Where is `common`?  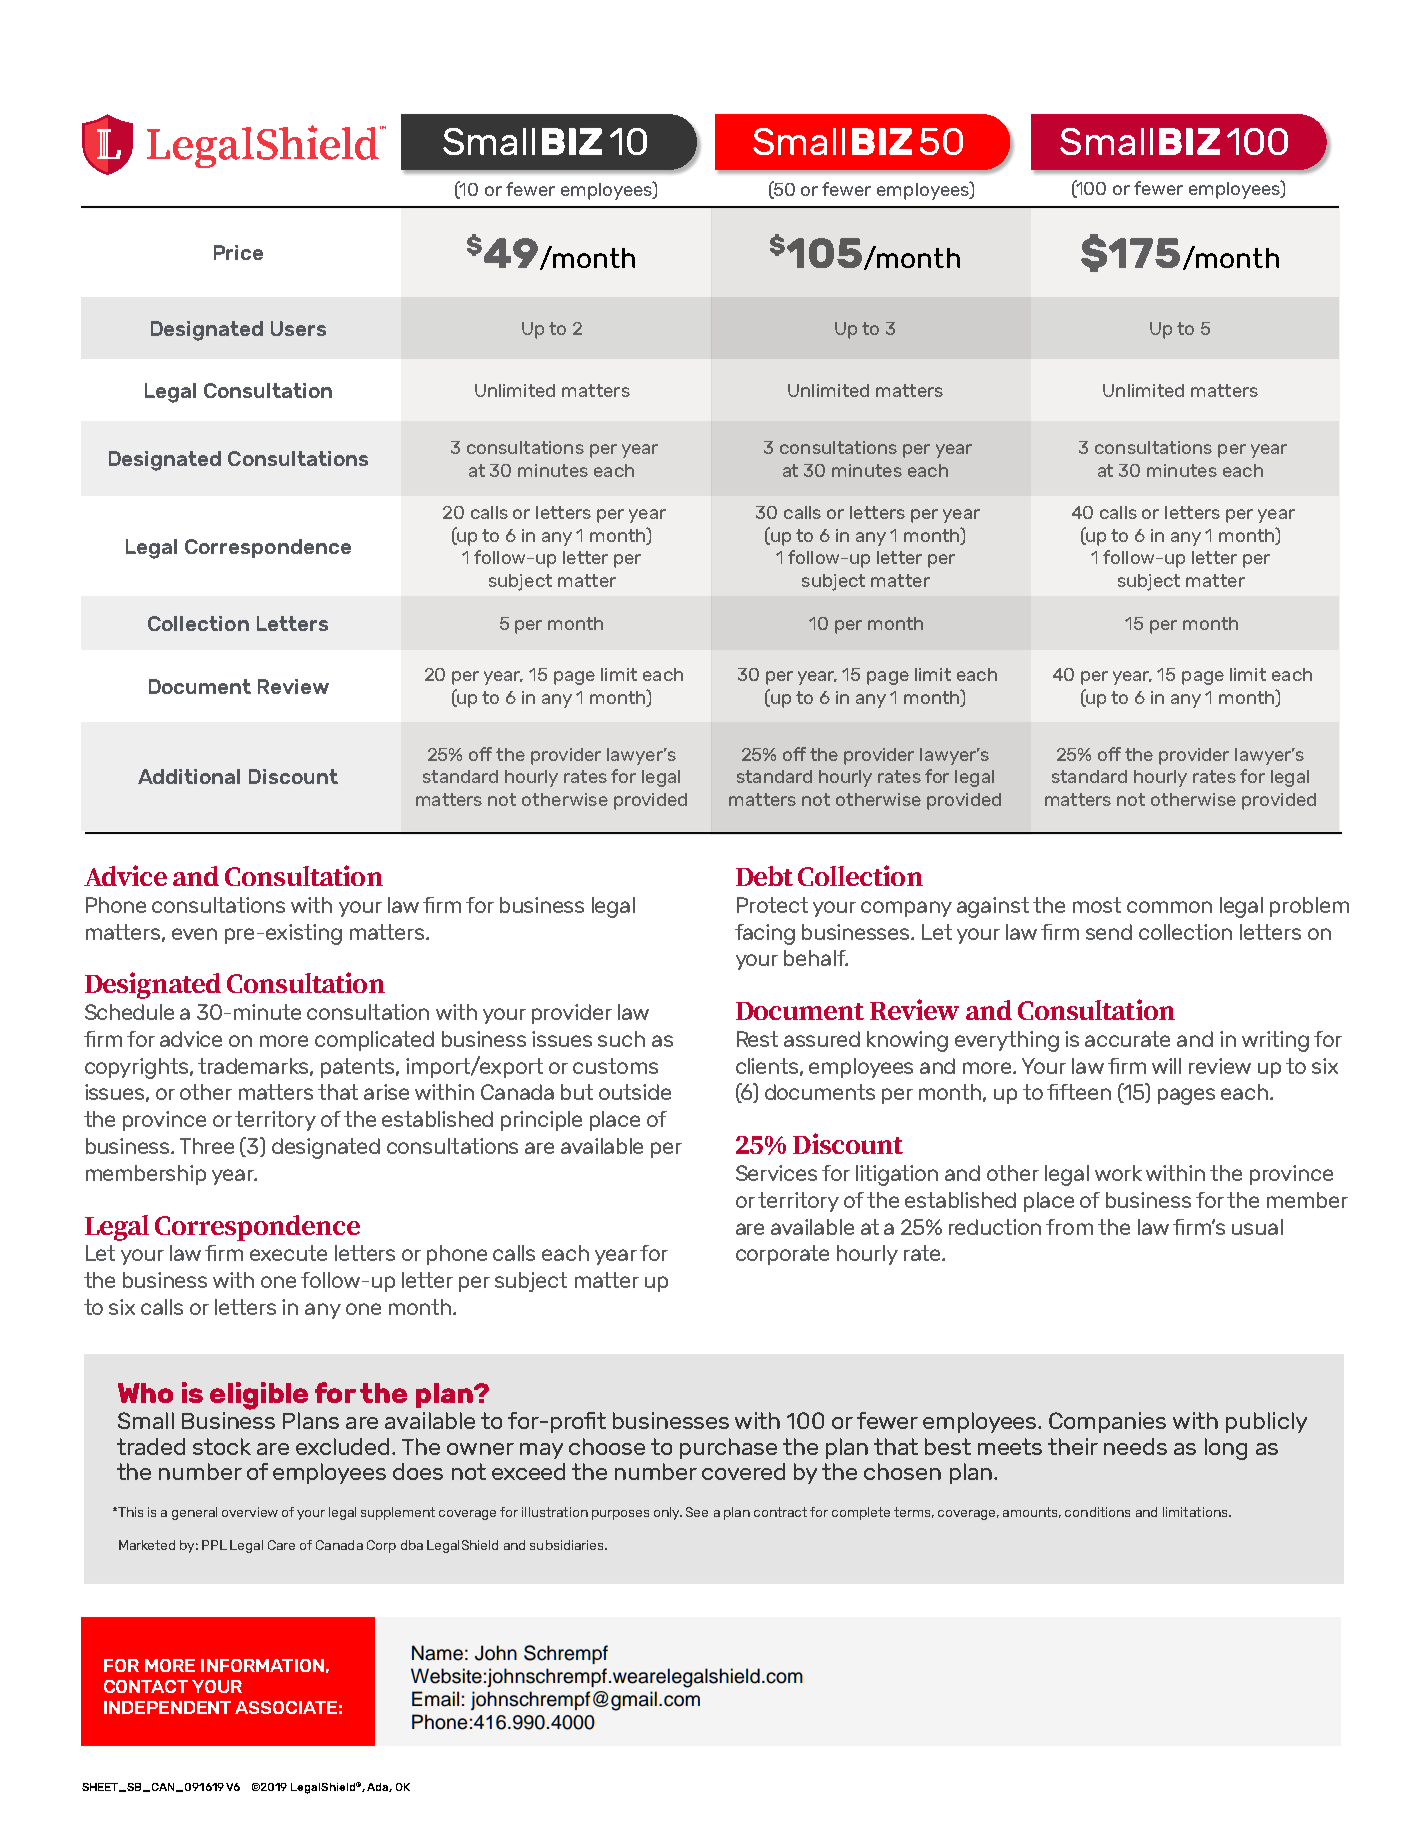
common is located at coordinates (1169, 907).
